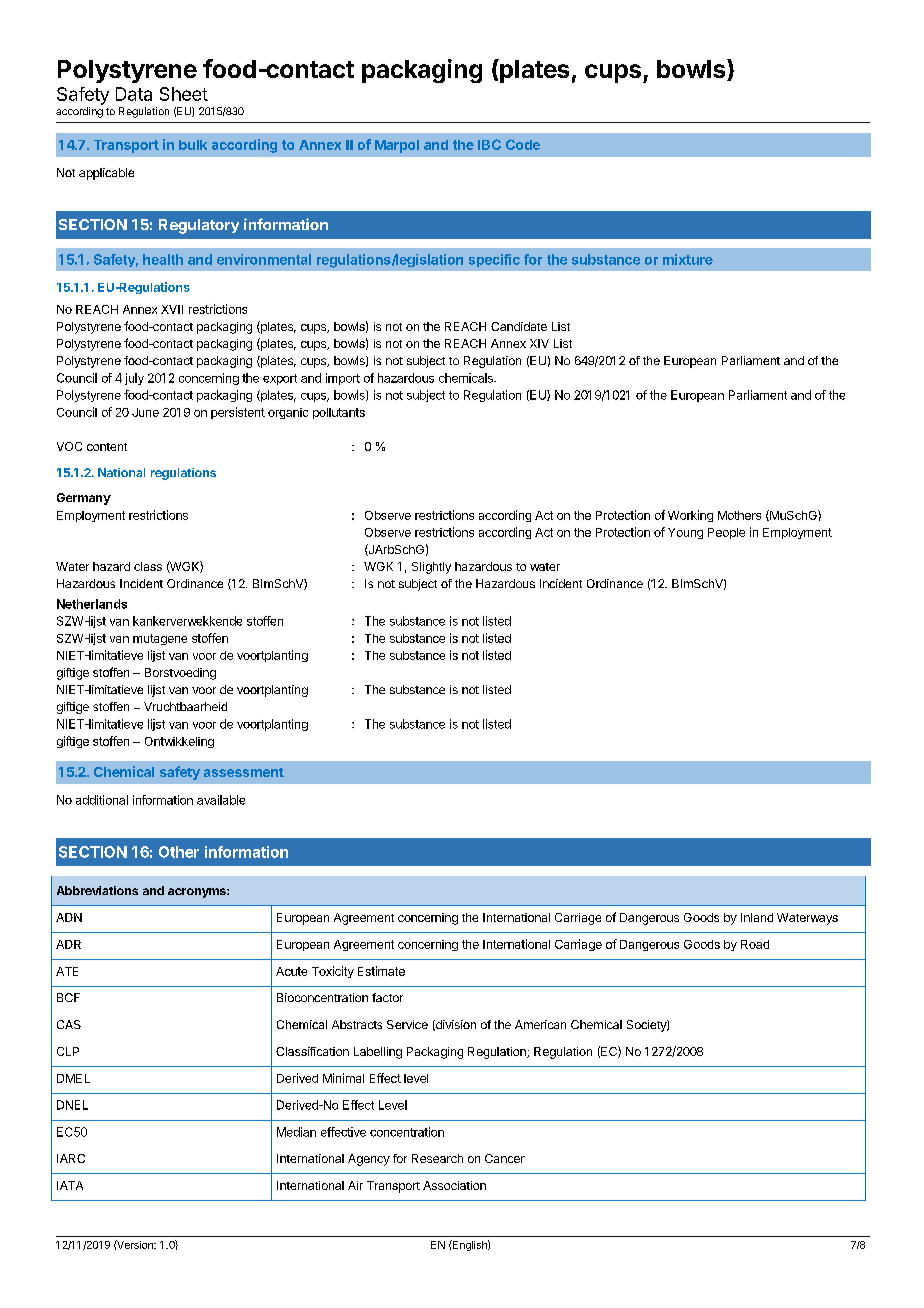 The width and height of the image is (924, 1308). What do you see at coordinates (437, 1158) in the image?
I see `Research` at bounding box center [437, 1158].
